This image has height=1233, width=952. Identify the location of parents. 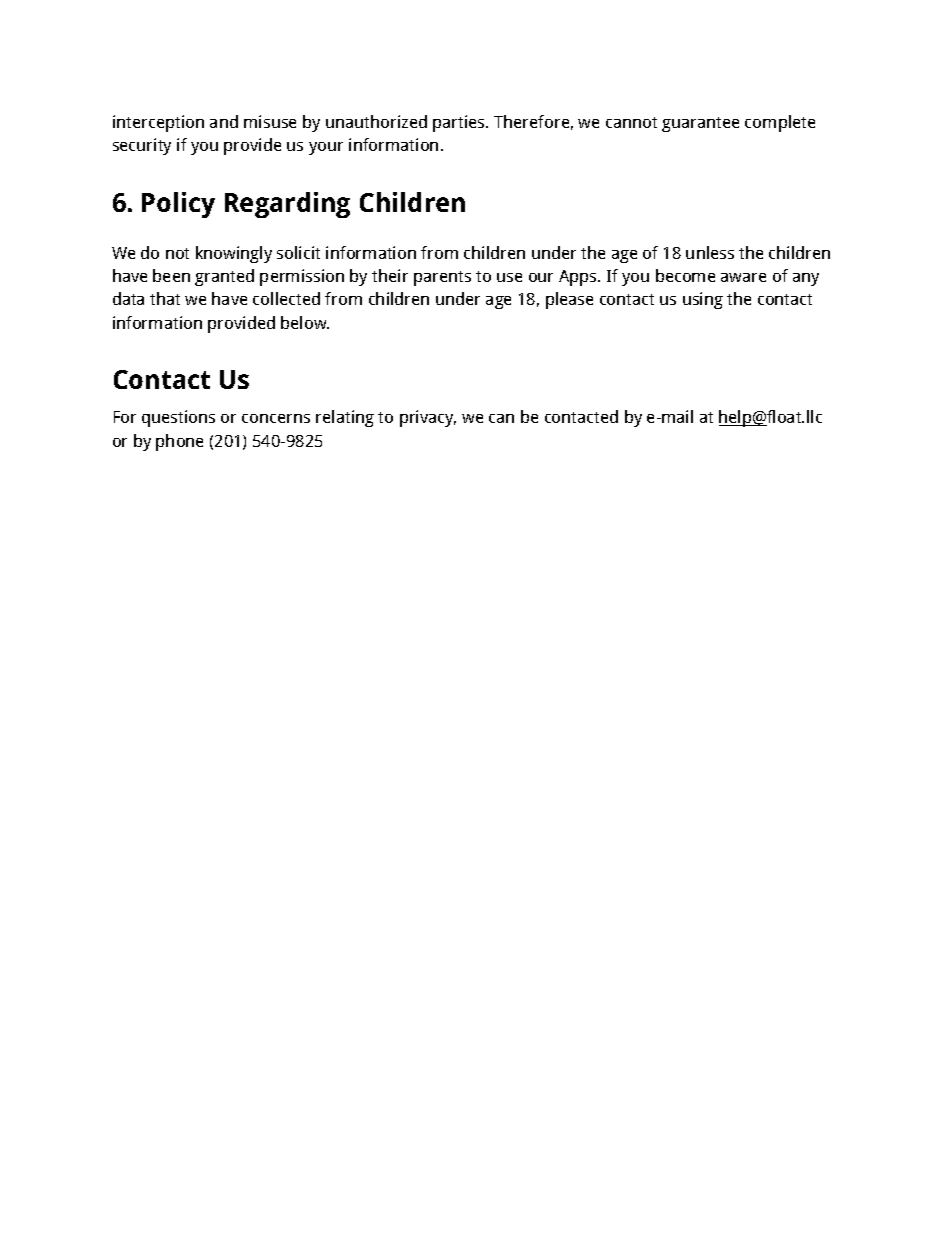
(442, 278).
